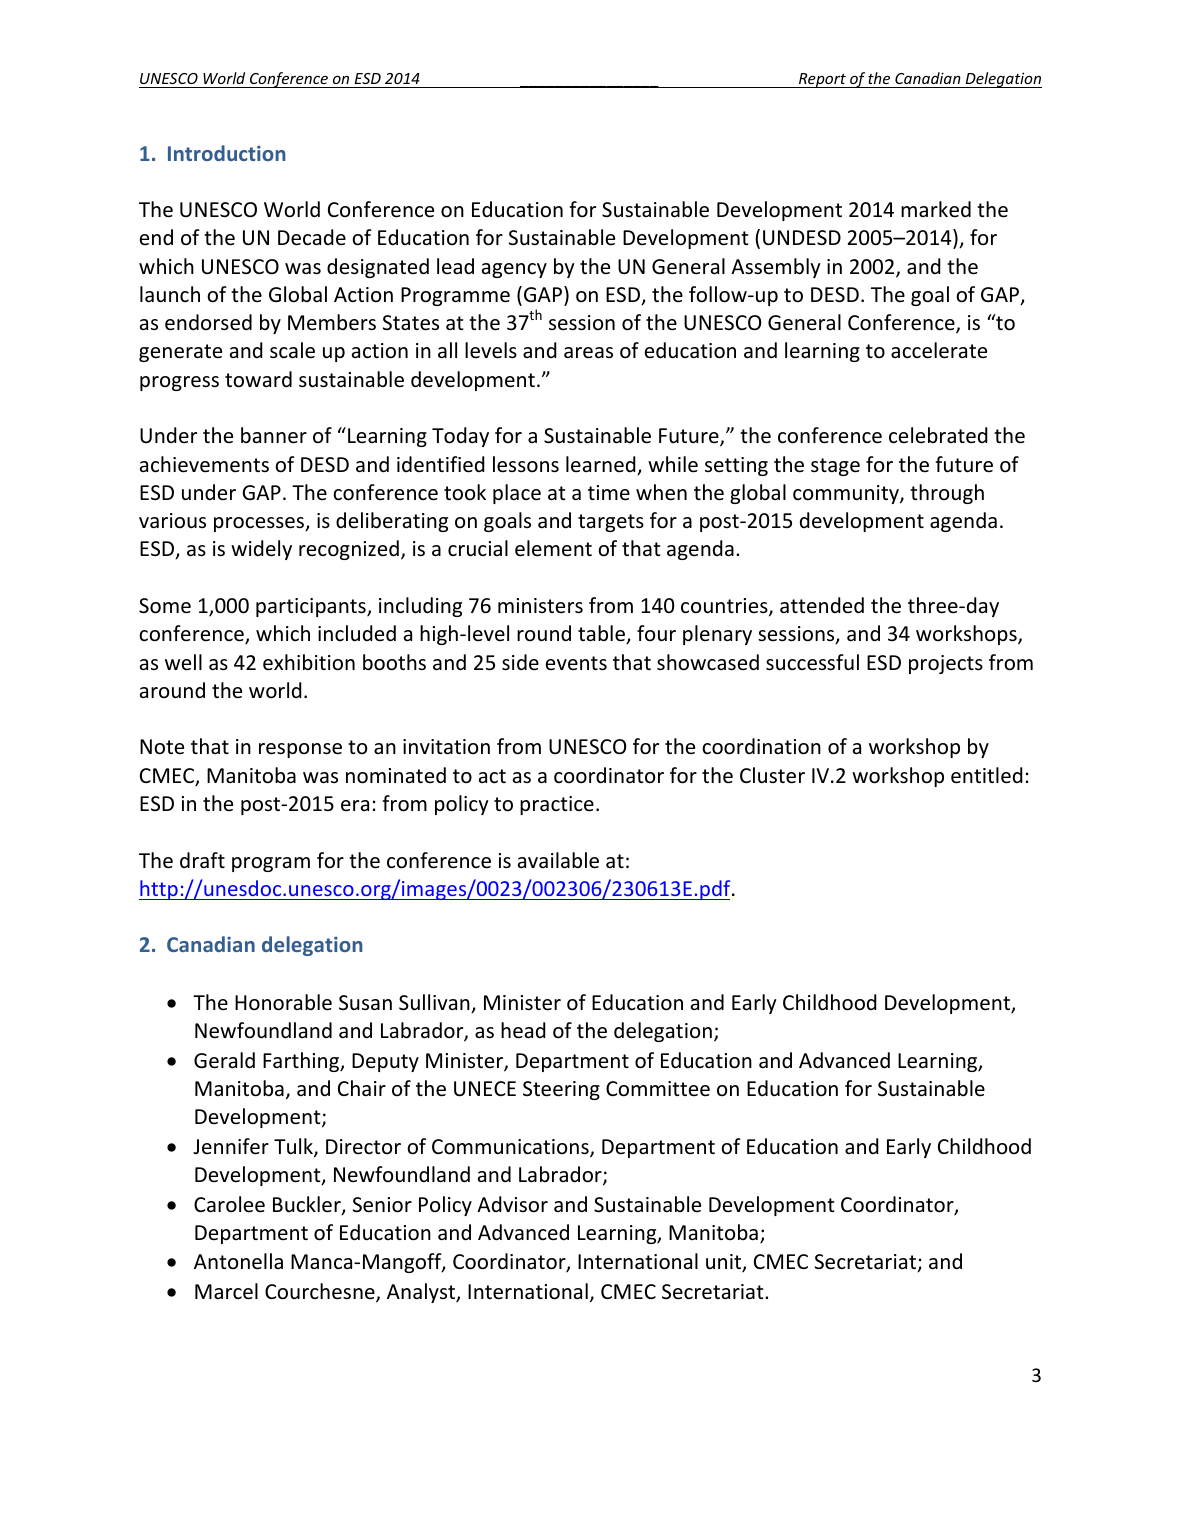  I want to click on Advisor, so click(512, 1204).
